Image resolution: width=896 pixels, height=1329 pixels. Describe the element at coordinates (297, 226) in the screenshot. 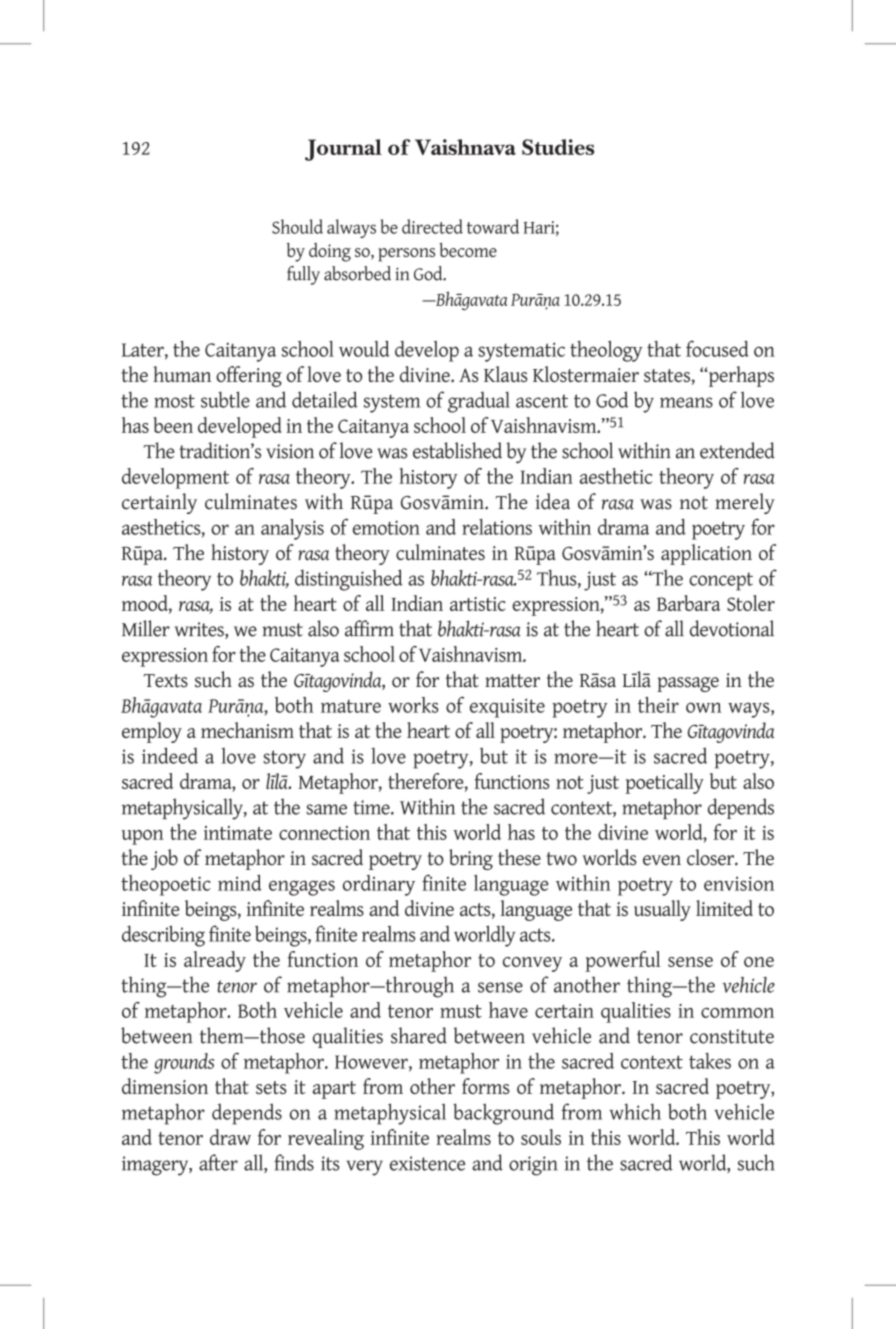

I see `Should` at that location.
